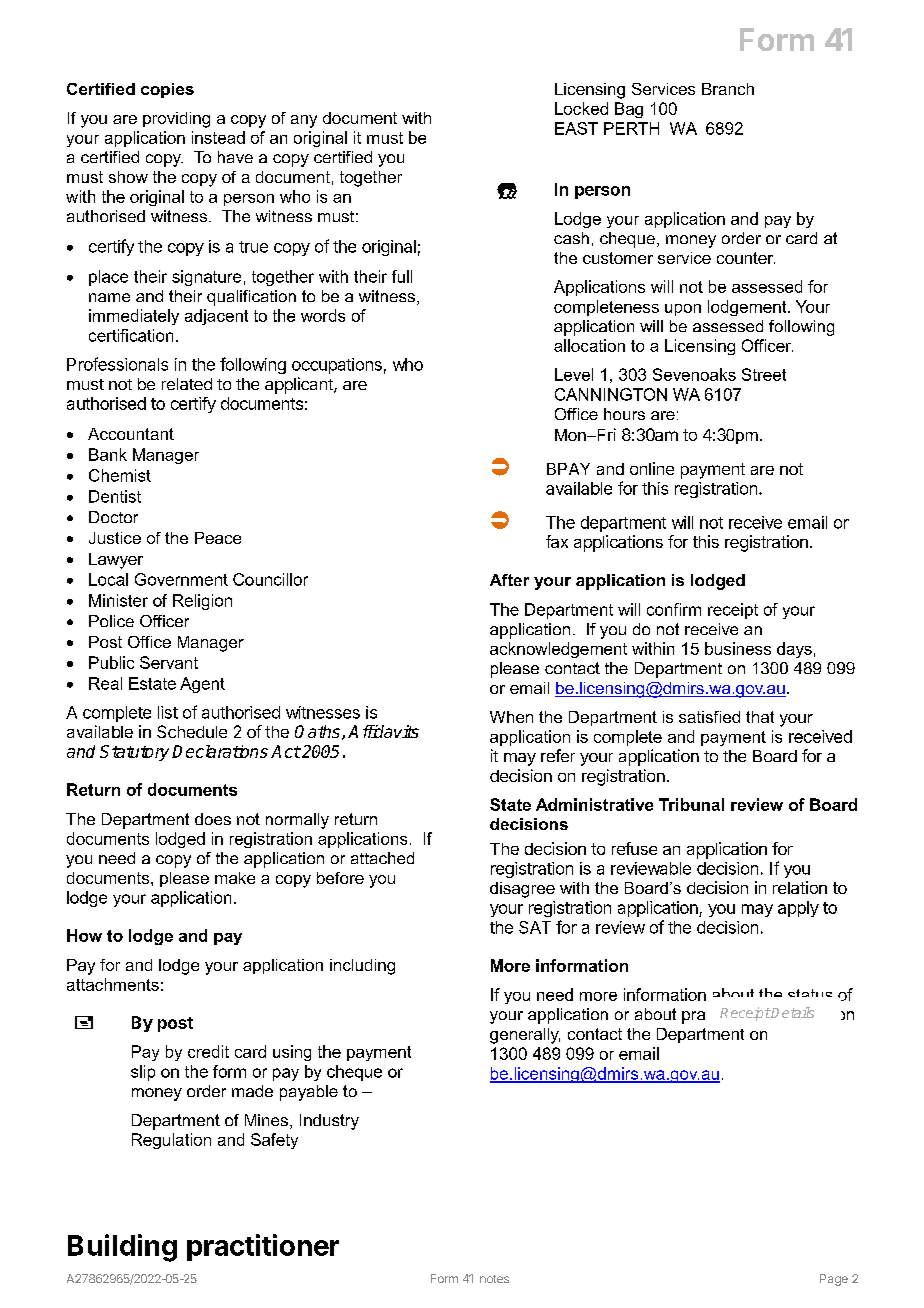 The height and width of the screenshot is (1308, 924). Describe the element at coordinates (122, 1248) in the screenshot. I see `Building` at that location.
